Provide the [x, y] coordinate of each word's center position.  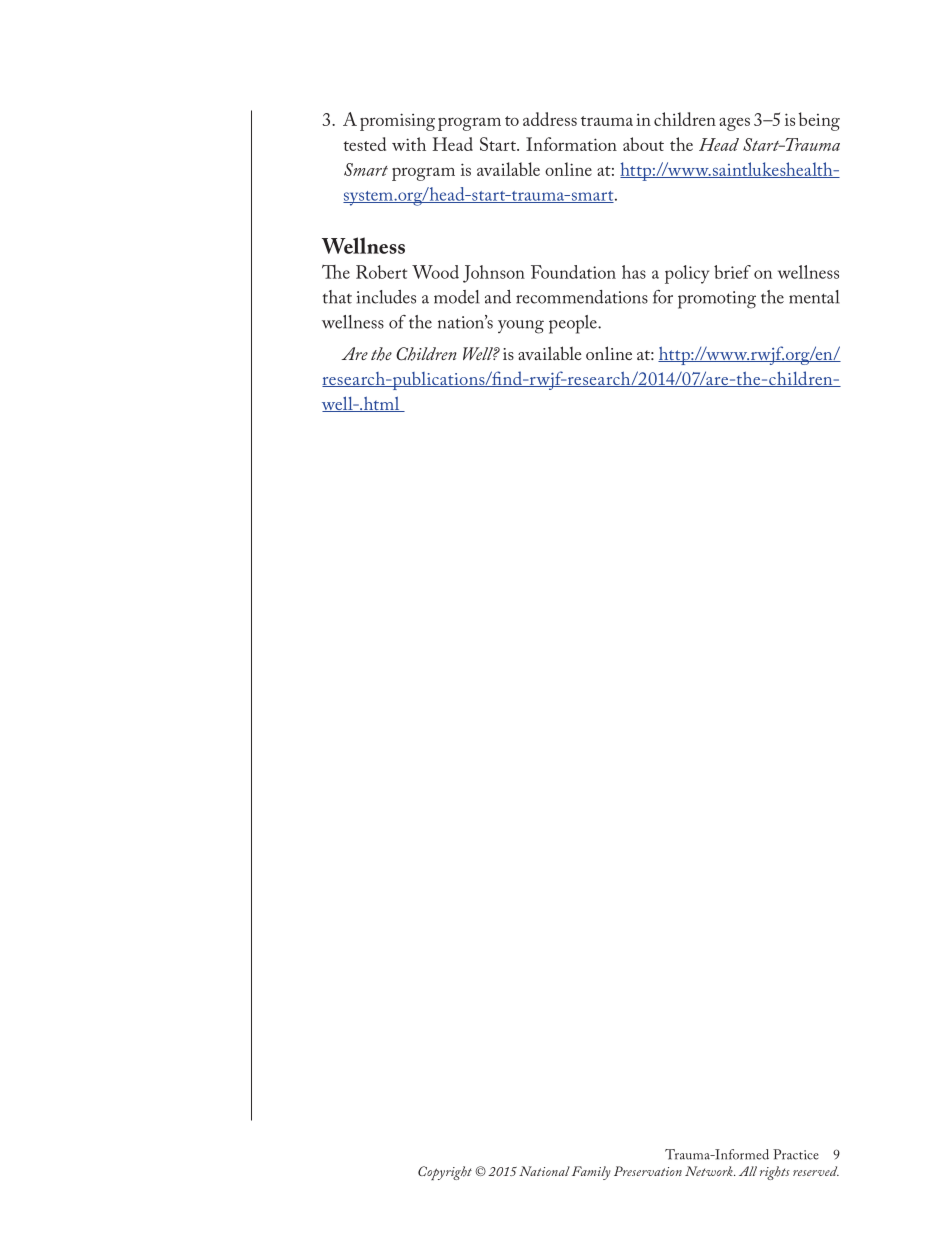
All [748, 1171]
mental [814, 297]
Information [571, 144]
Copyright [445, 1173]
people [574, 324]
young [521, 327]
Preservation [648, 1171]
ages [734, 124]
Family [591, 1173]
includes [386, 297]
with [409, 144]
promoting [717, 300]
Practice [796, 1154]
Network [710, 1171]
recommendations [582, 297]
